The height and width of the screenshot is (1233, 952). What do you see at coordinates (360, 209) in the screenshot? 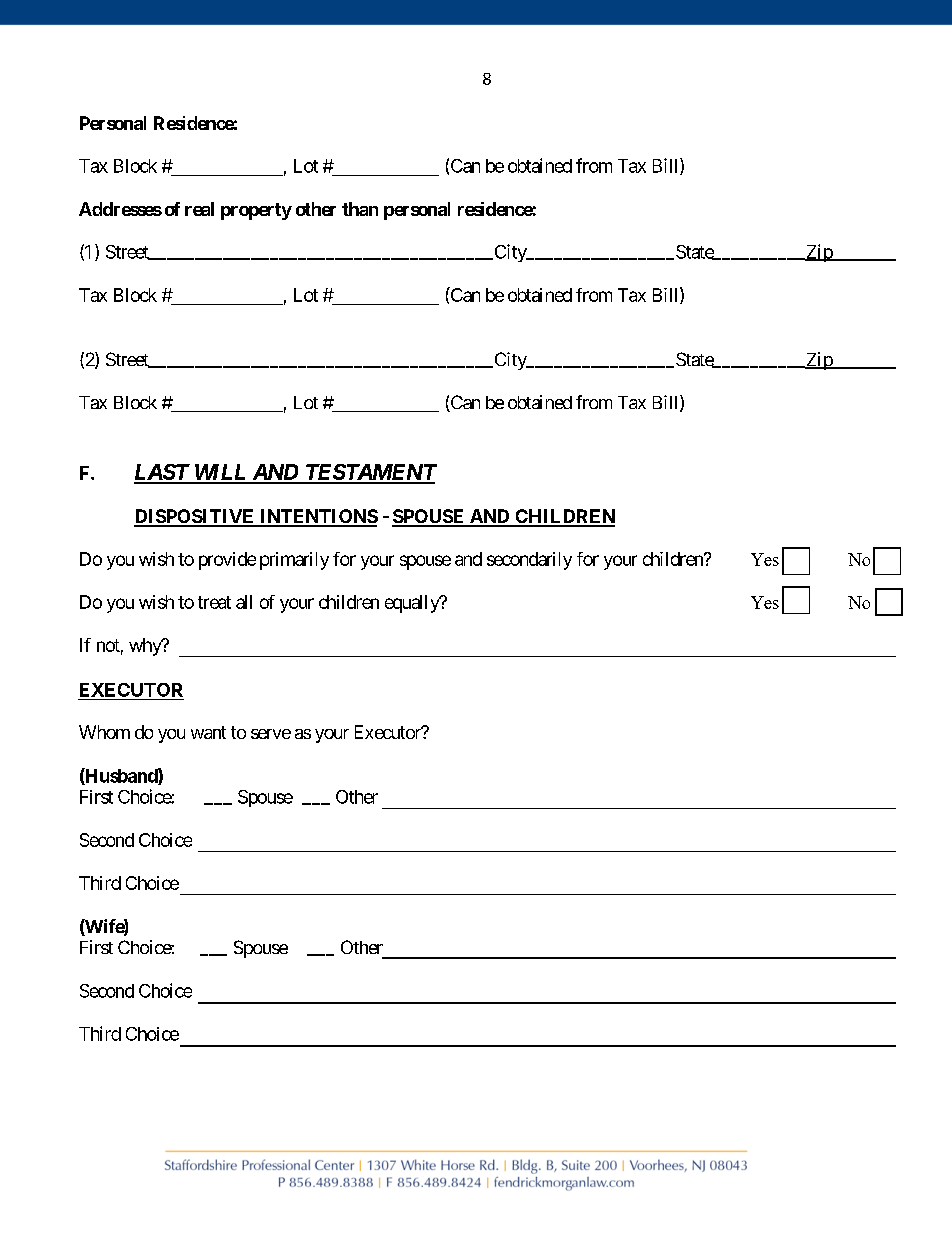
I see `than` at bounding box center [360, 209].
